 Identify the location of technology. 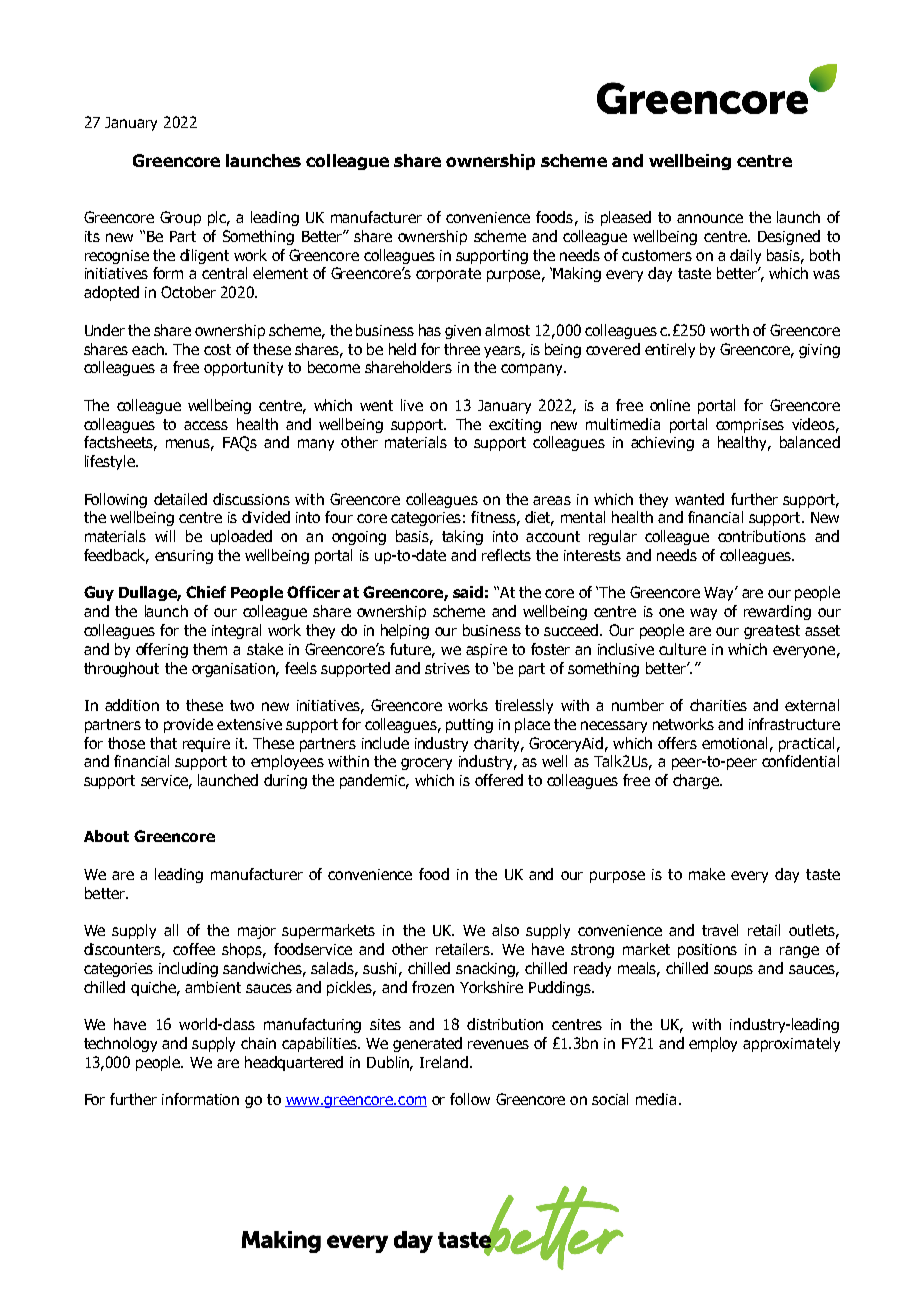
(120, 1044).
